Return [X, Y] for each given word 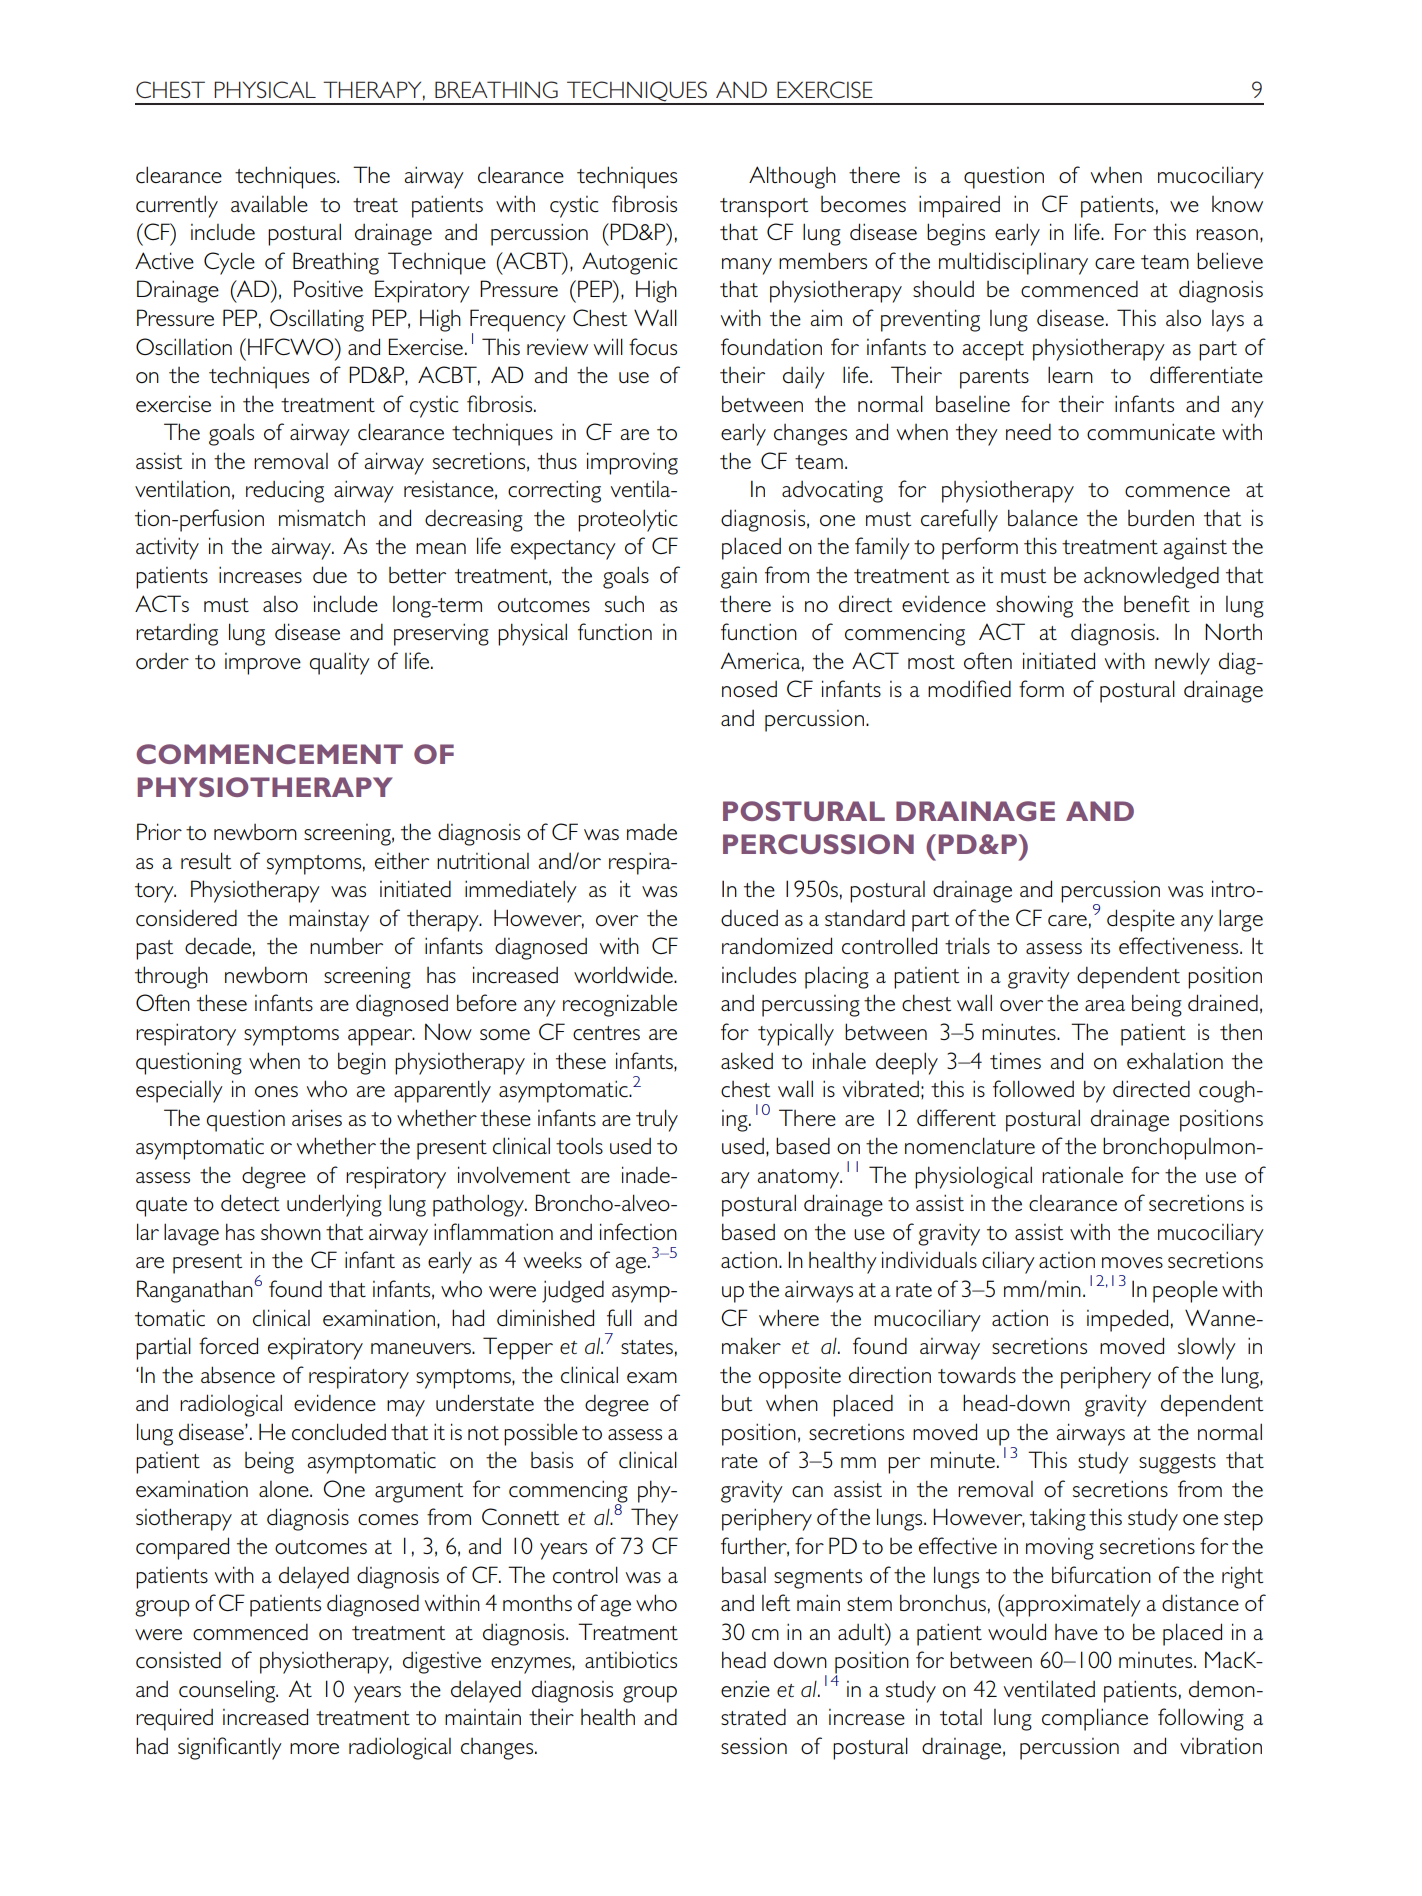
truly [657, 1120]
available [269, 203]
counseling [228, 1691]
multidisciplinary [1013, 263]
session [754, 1745]
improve [263, 664]
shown [291, 1231]
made [652, 832]
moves [1132, 1262]
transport [764, 208]
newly [1182, 663]
